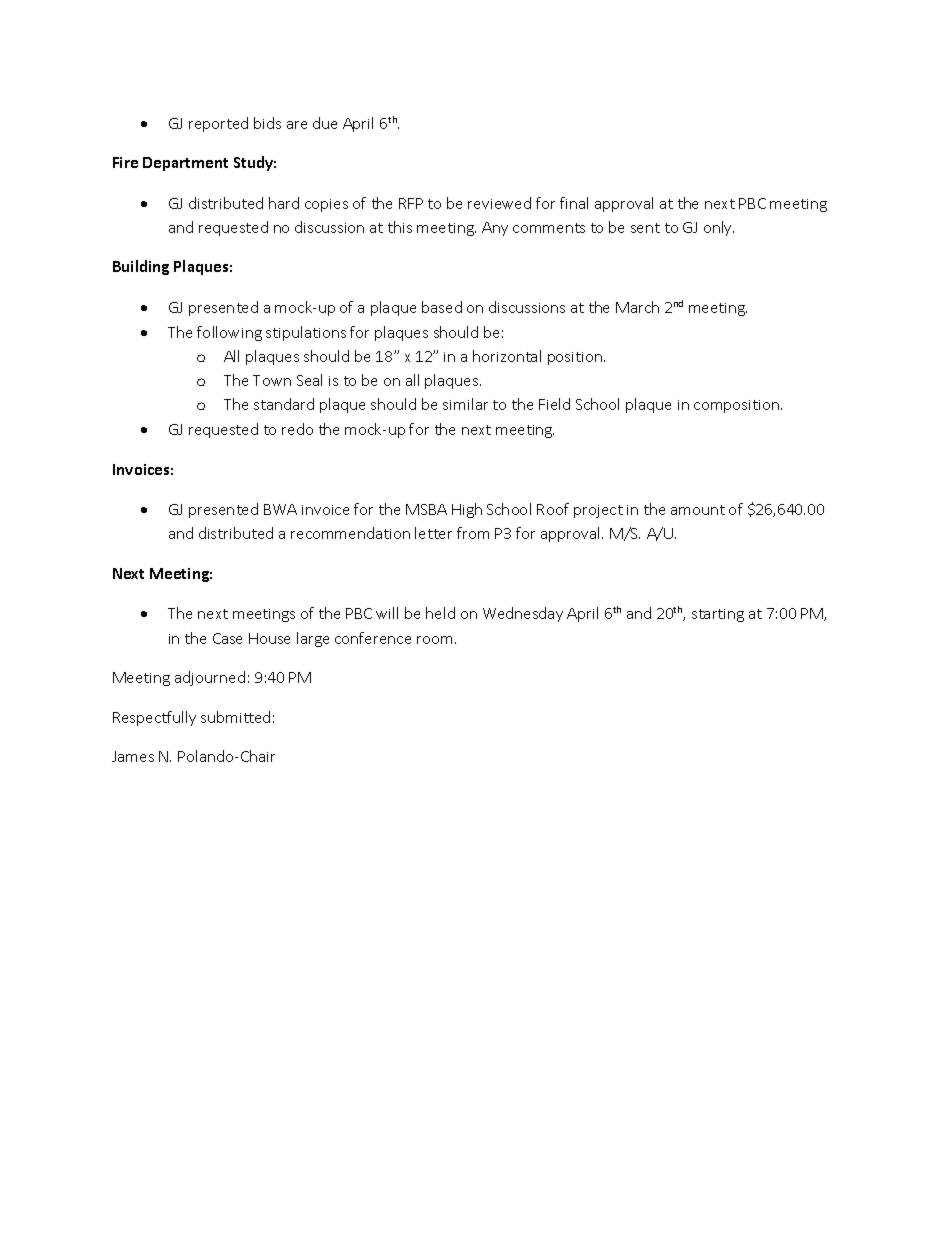 This screenshot has height=1233, width=952. I want to click on due, so click(325, 123).
